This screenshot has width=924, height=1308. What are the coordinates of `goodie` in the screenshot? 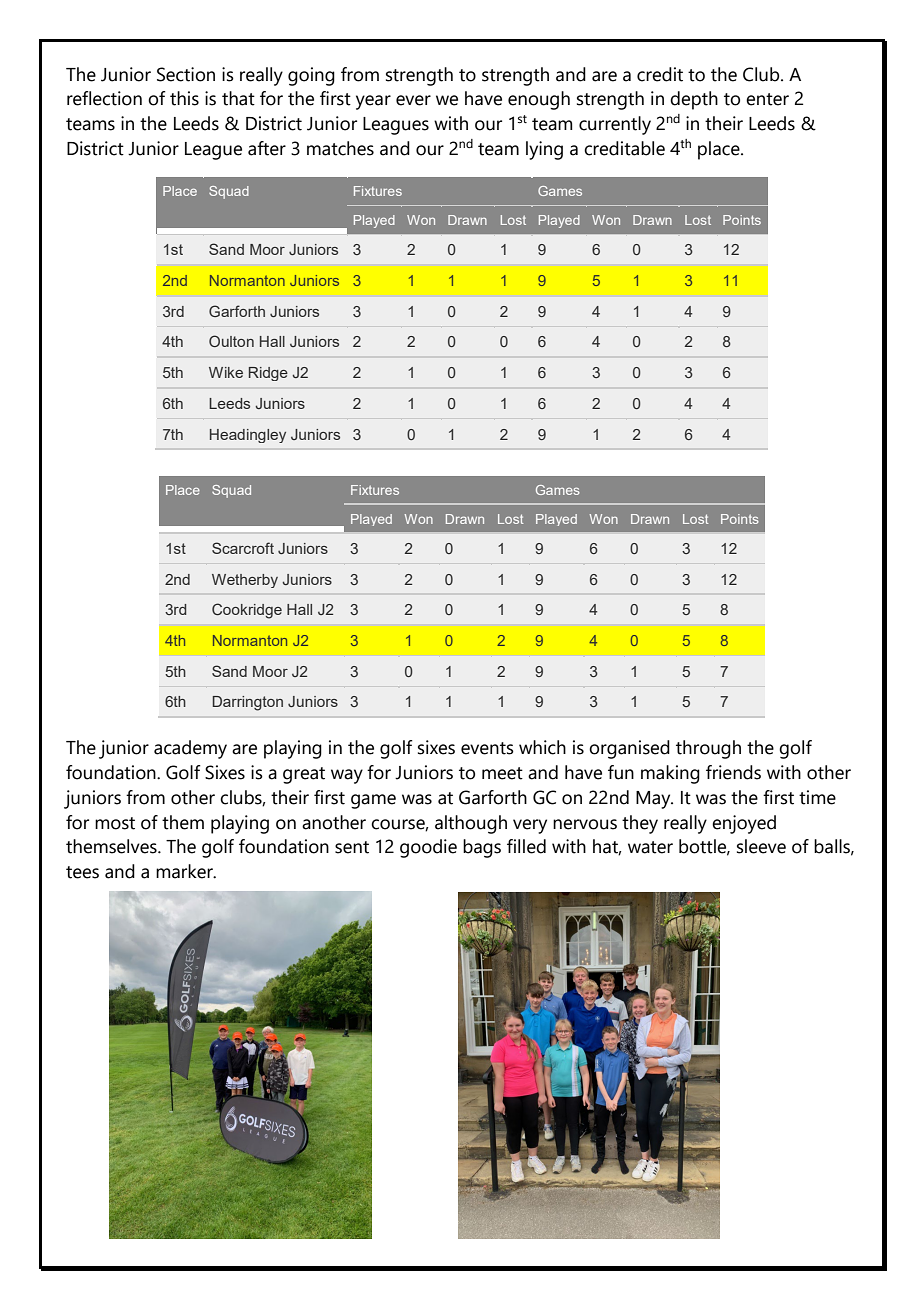 It's located at (428, 848).
